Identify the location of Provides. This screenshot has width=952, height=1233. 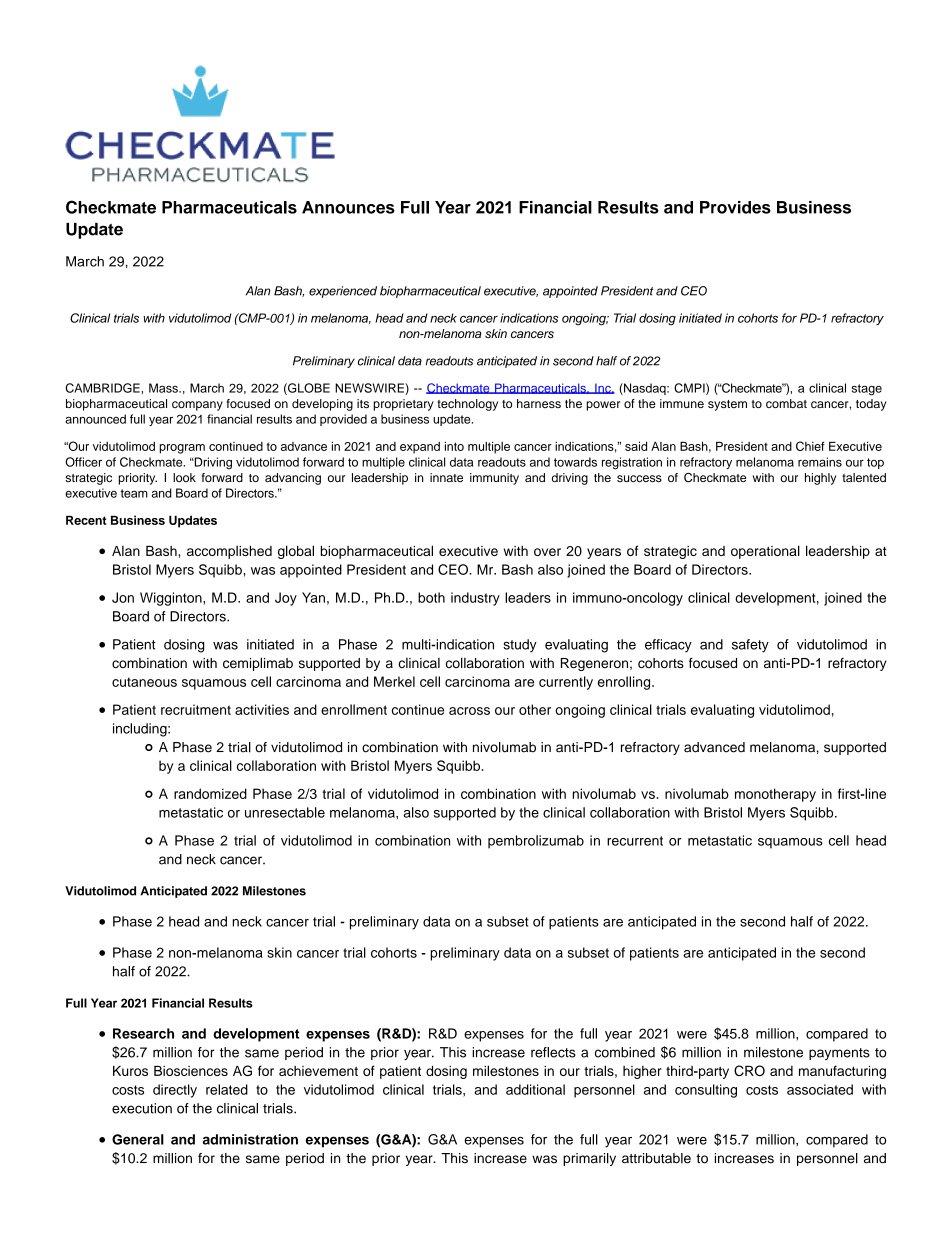
(735, 207).
